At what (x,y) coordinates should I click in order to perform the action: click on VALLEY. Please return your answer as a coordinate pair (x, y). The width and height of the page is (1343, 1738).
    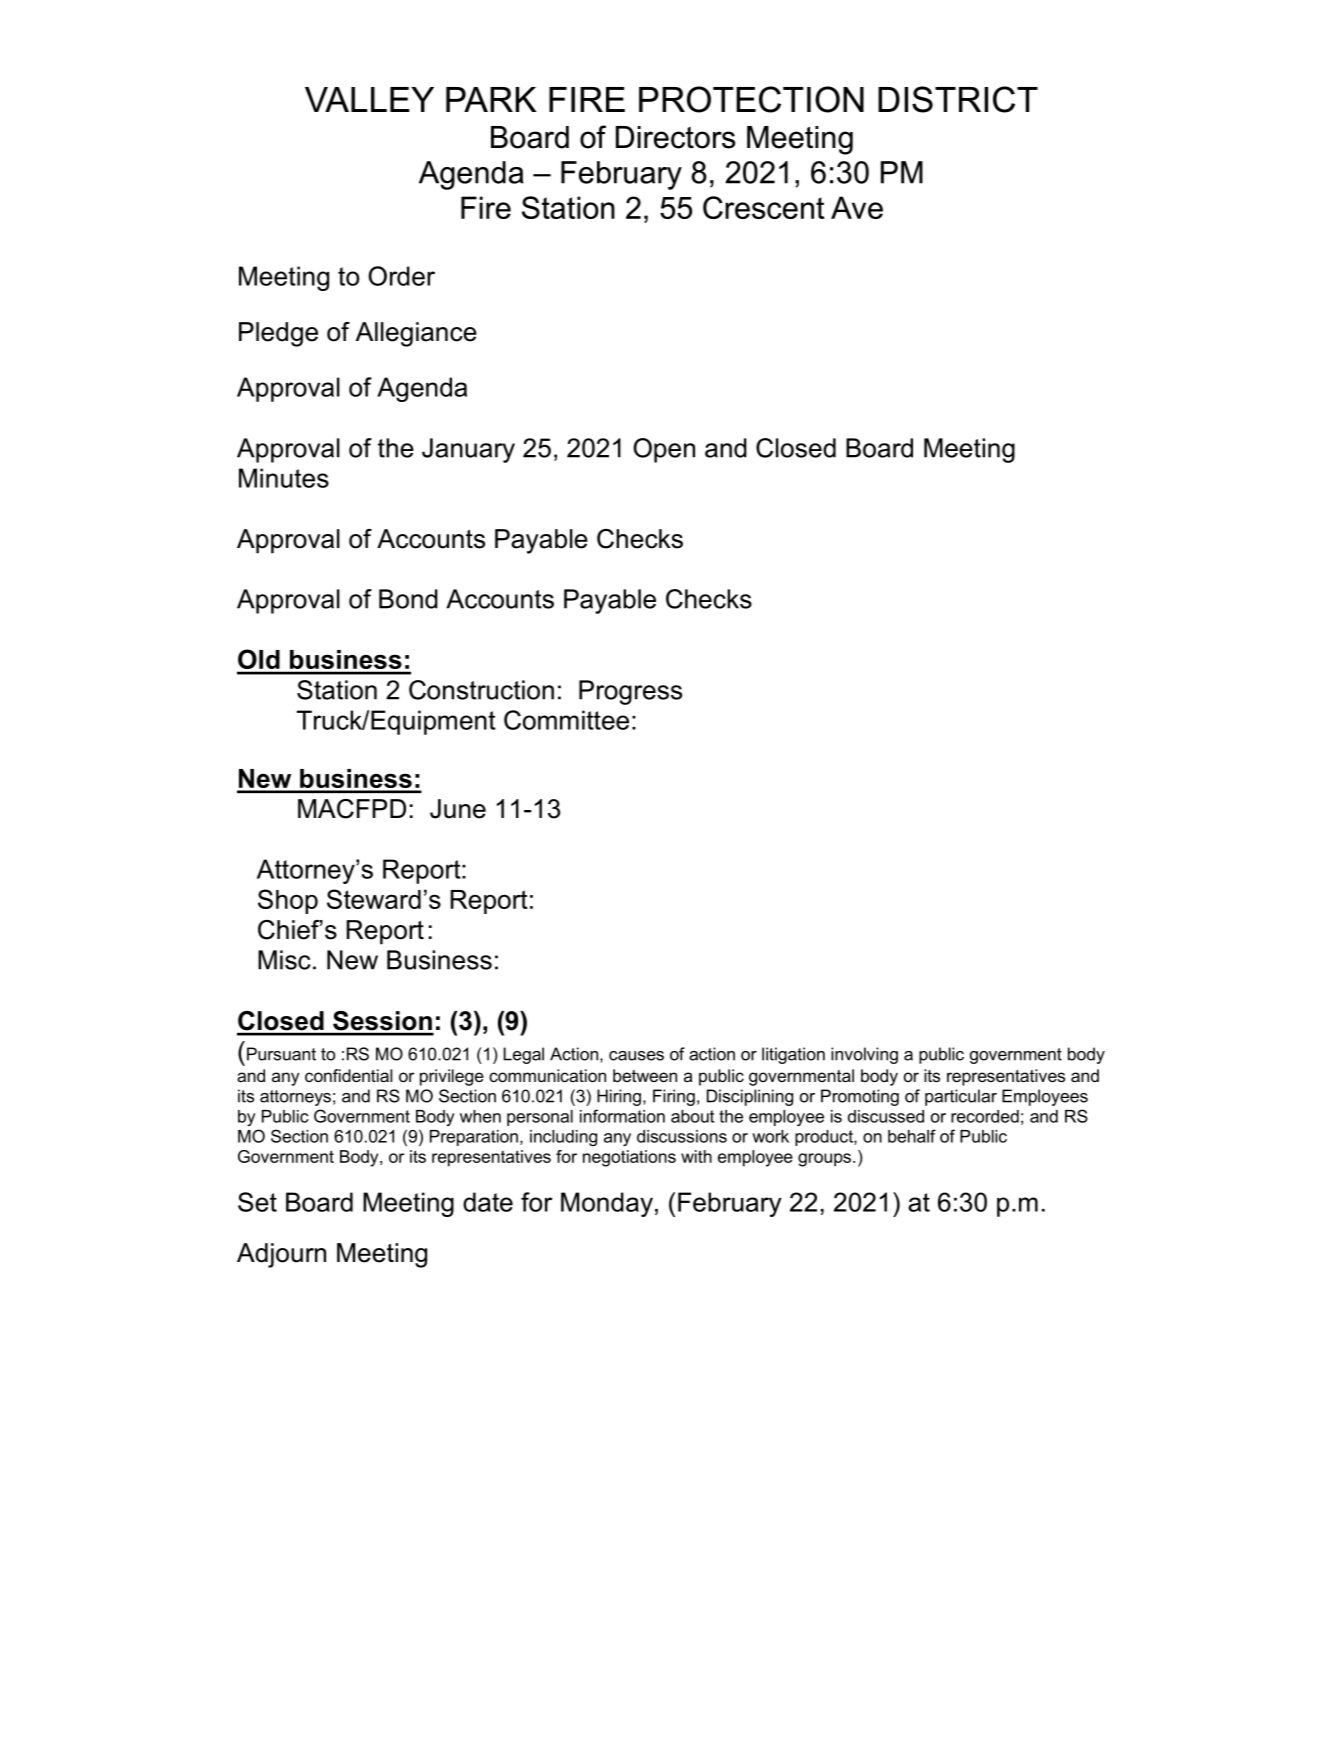
    Looking at the image, I should click on (369, 99).
